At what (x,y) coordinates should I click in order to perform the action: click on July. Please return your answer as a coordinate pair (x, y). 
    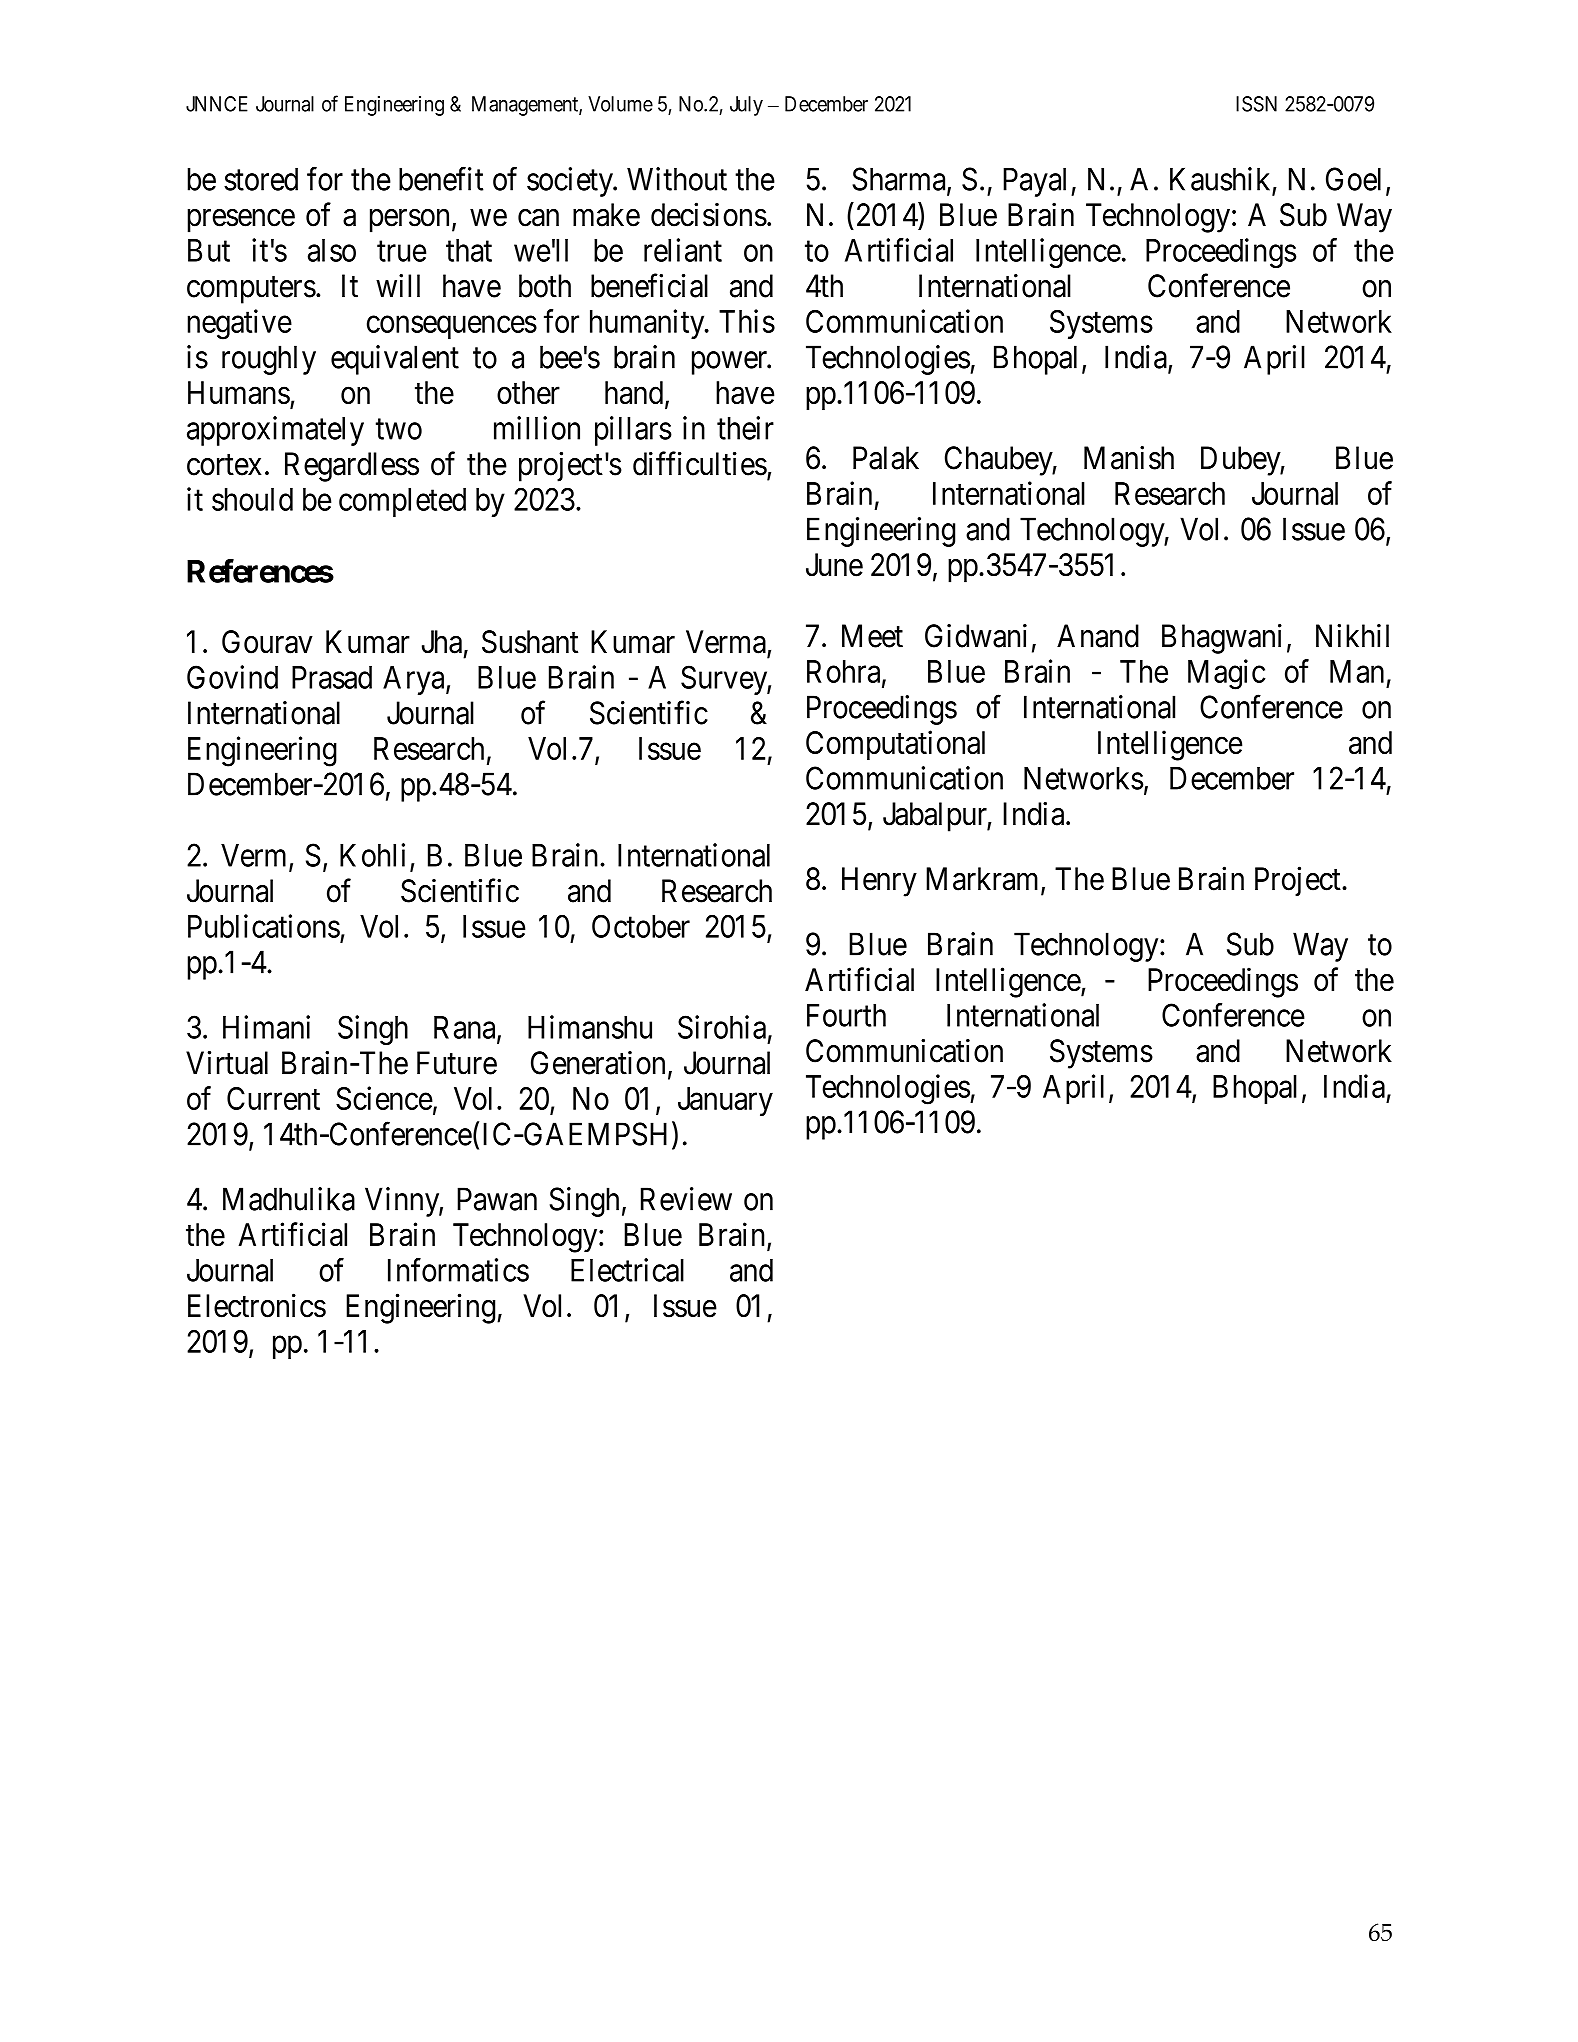
    Looking at the image, I should click on (746, 106).
